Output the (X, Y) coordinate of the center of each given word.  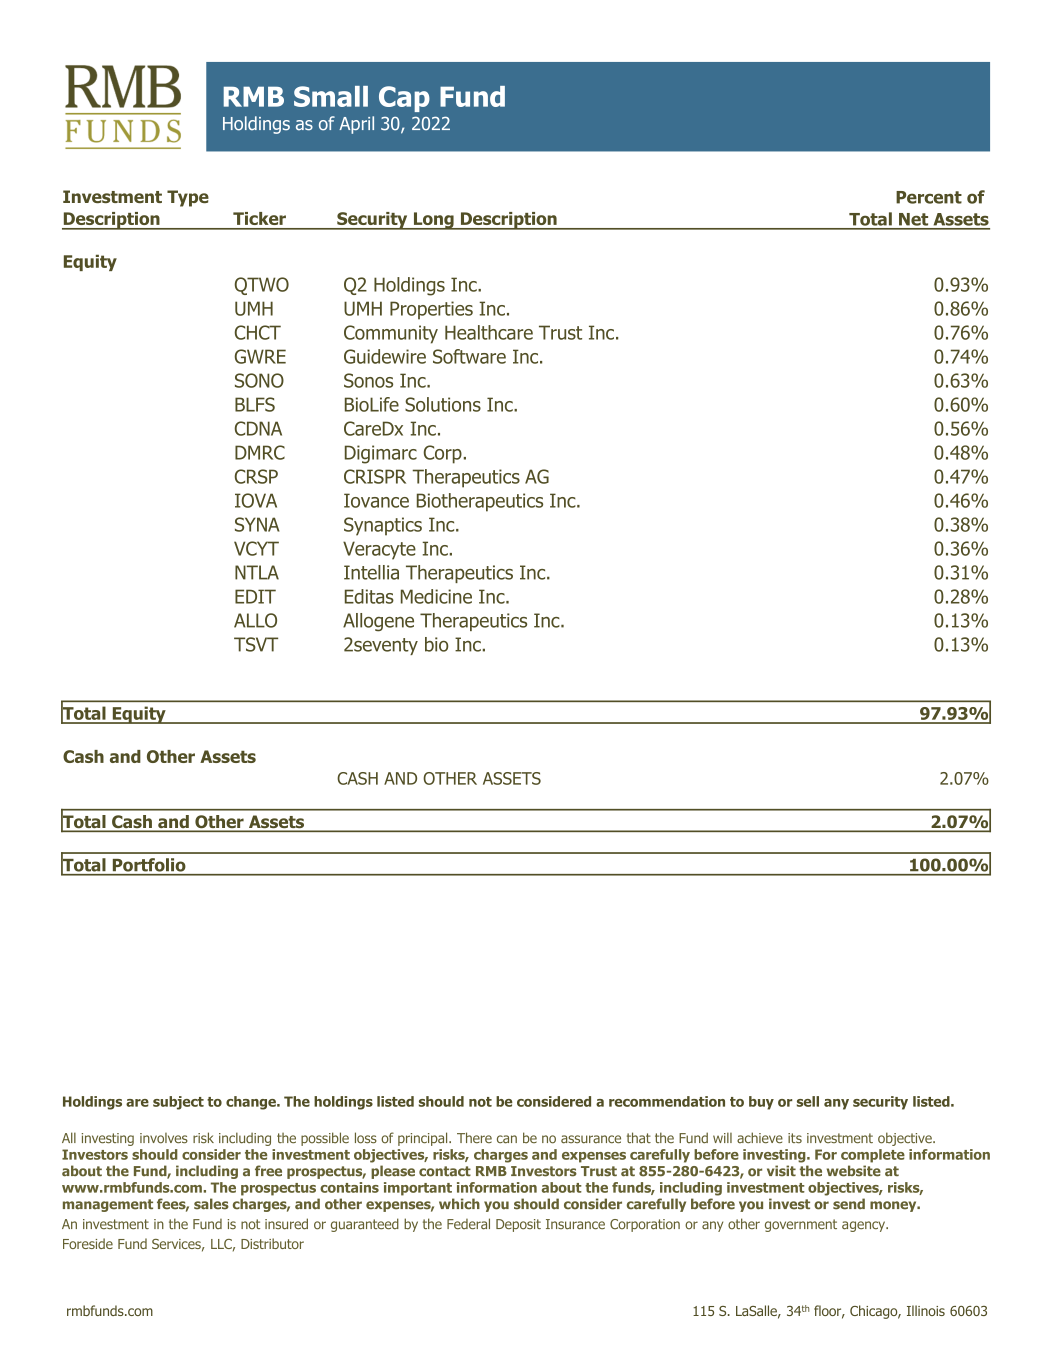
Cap (404, 99)
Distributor (272, 1243)
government (801, 1225)
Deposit (518, 1225)
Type (188, 198)
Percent (929, 197)
